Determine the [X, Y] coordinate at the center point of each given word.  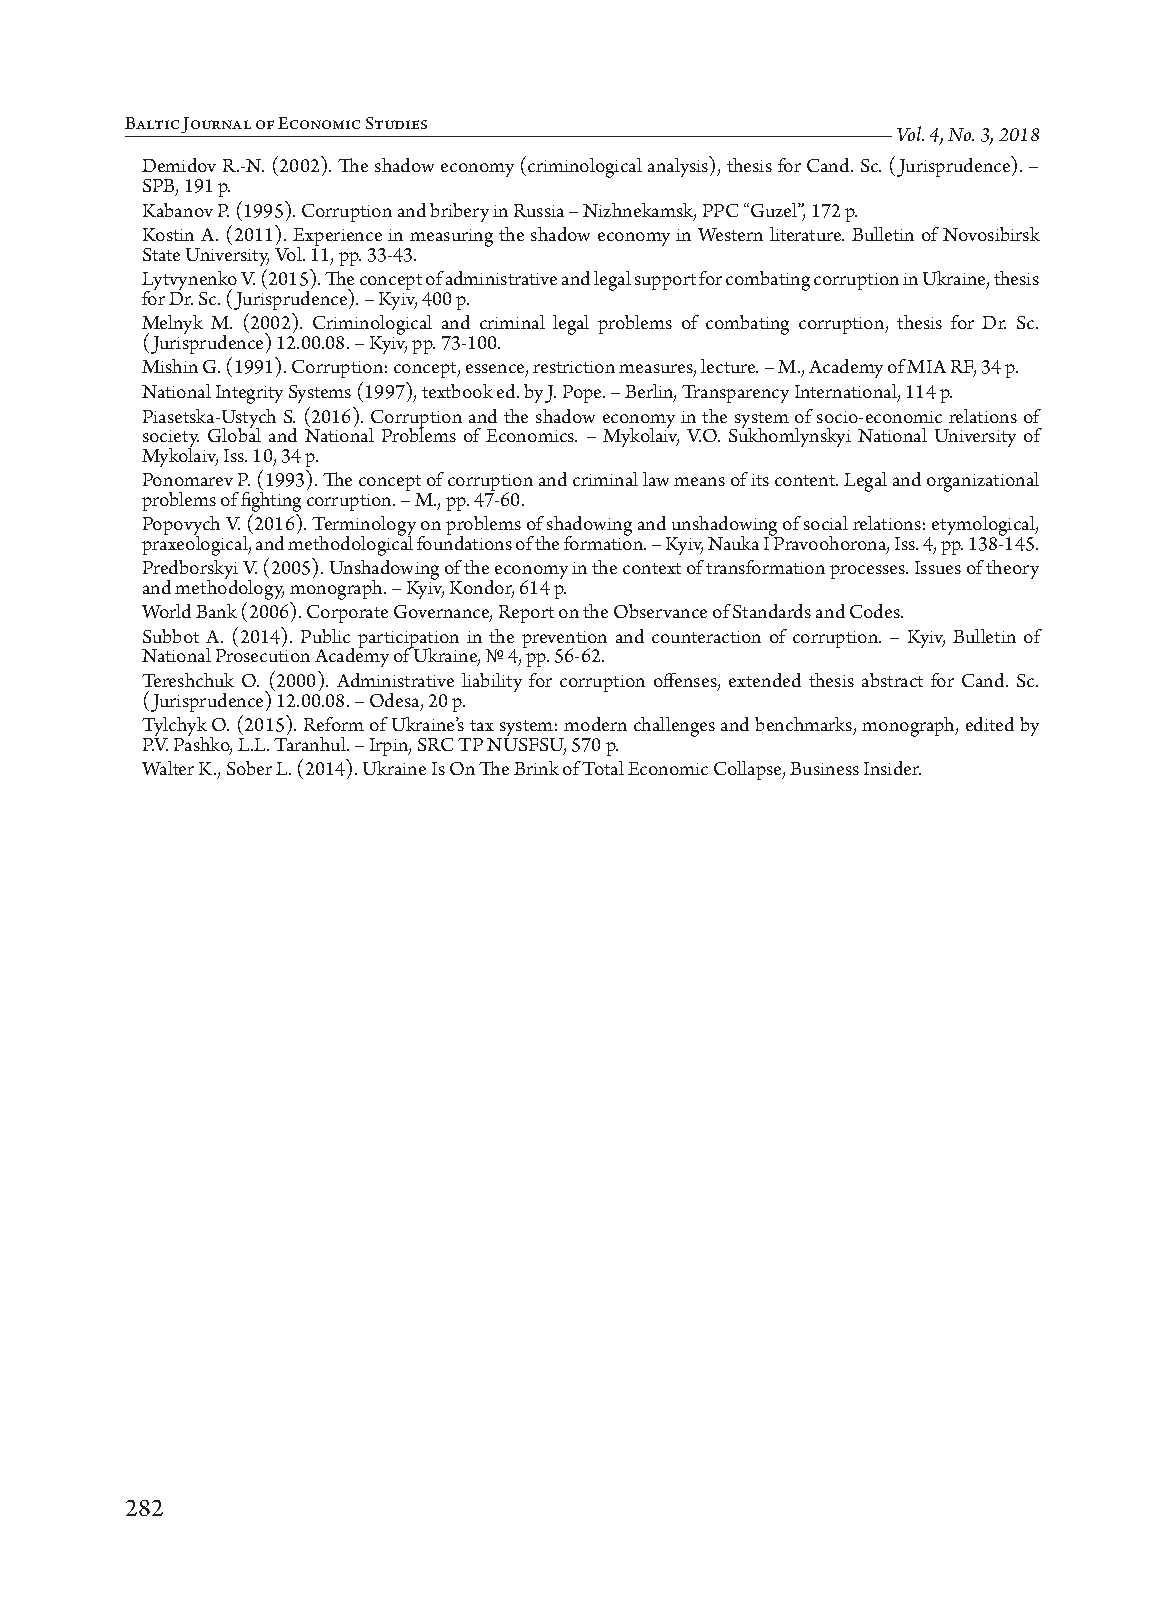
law [656, 479]
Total [603, 768]
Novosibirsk [991, 234]
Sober [249, 768]
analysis [679, 166]
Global [234, 434]
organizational [983, 482]
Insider [892, 768]
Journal [216, 125]
